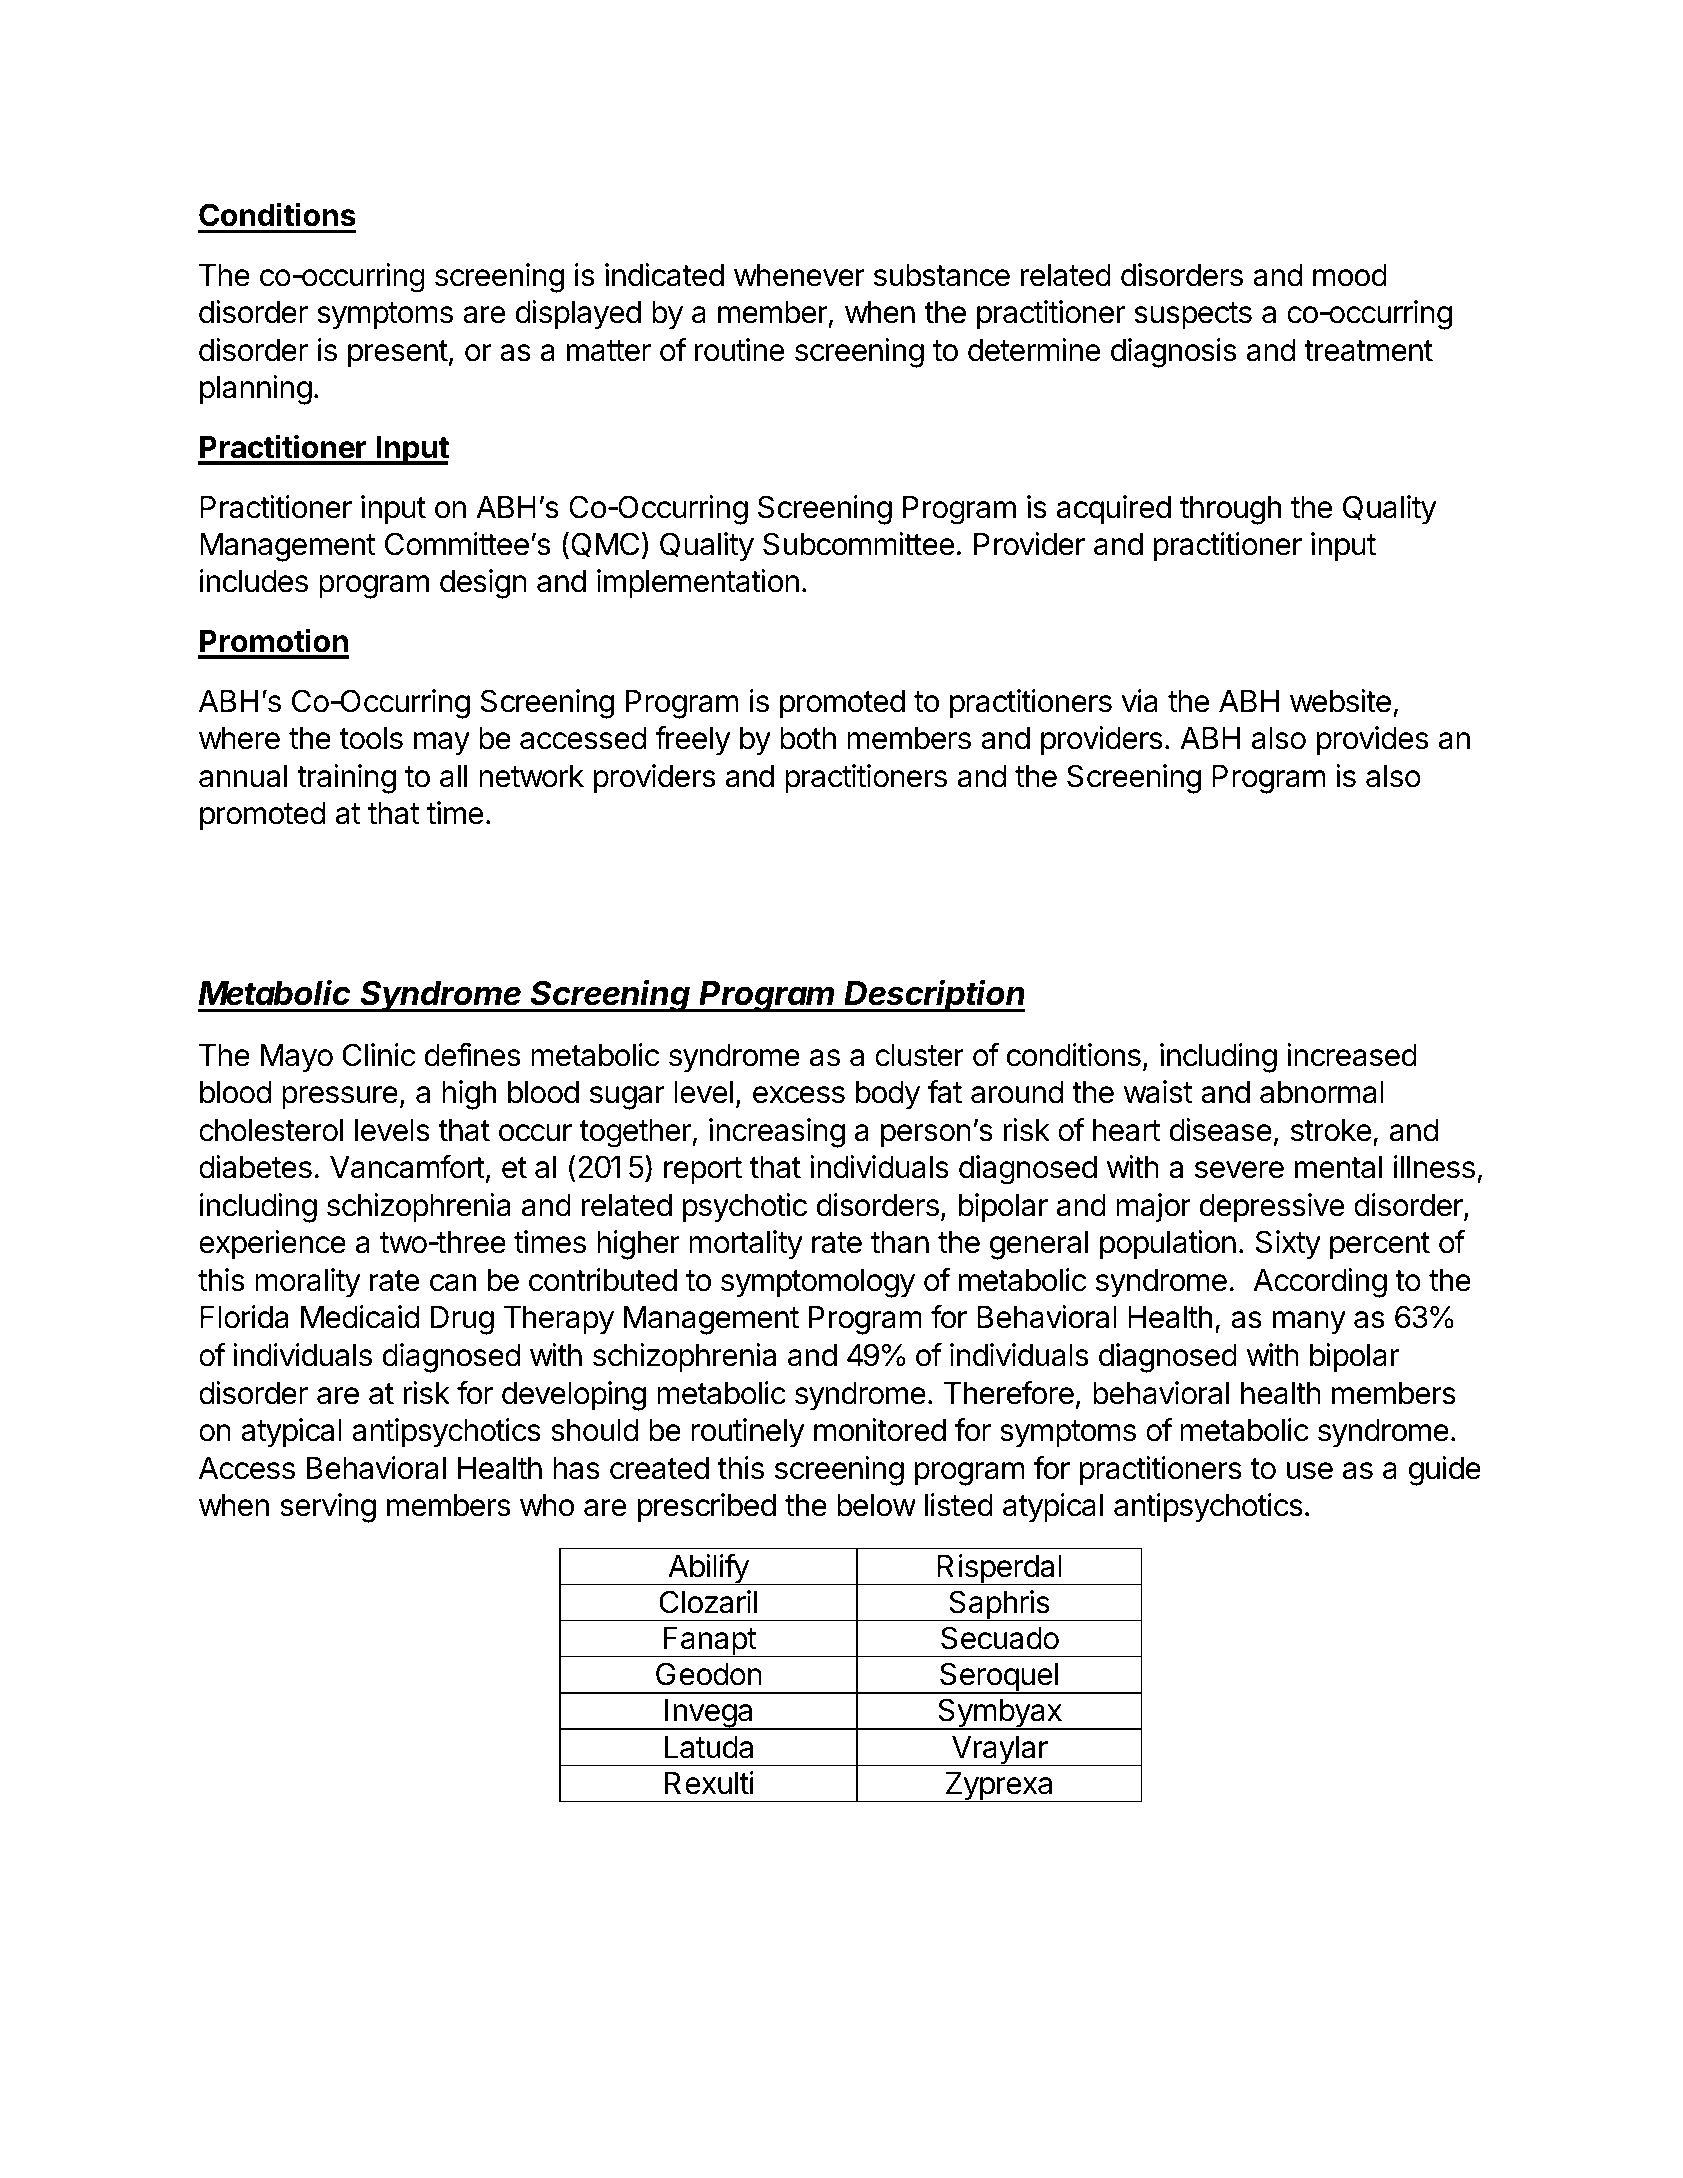  Describe the element at coordinates (942, 275) in the image. I see `substance` at that location.
